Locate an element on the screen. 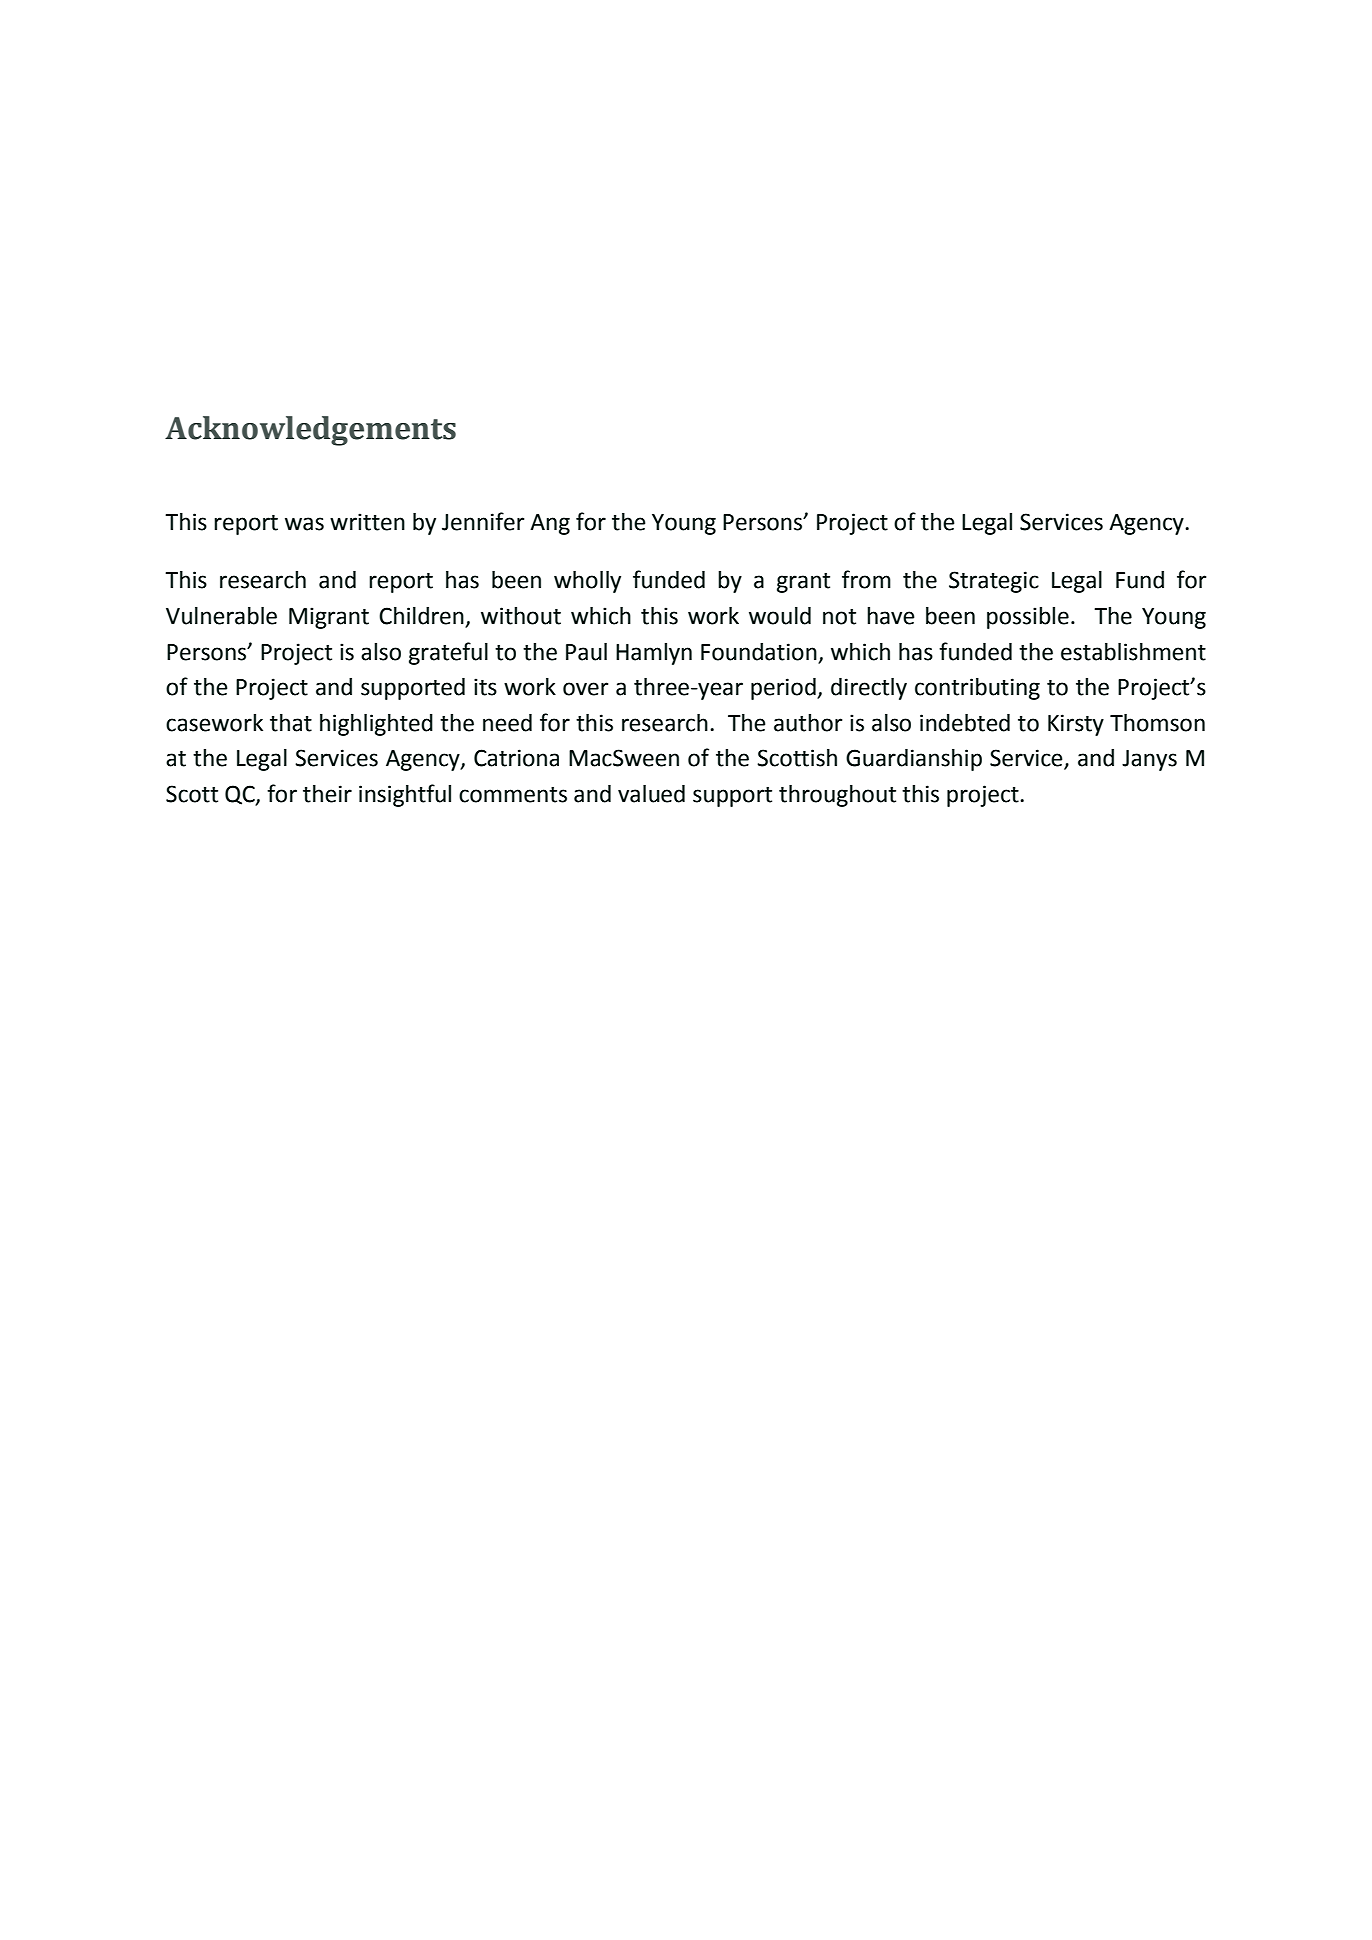 The width and height of the screenshot is (1372, 1940). would is located at coordinates (780, 616).
